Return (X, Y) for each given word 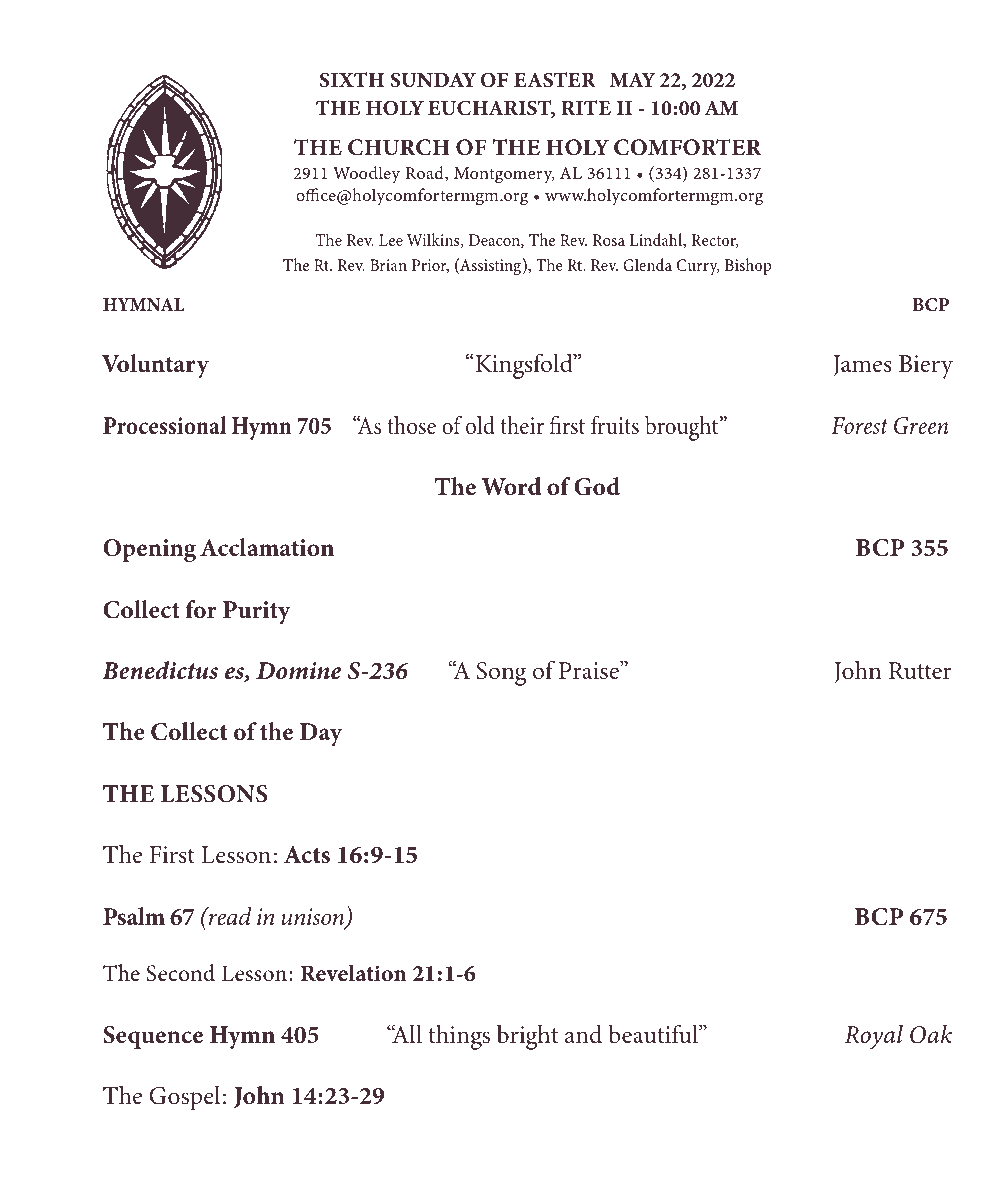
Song (501, 674)
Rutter (920, 671)
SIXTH (352, 80)
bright (527, 1037)
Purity (257, 612)
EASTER (555, 80)
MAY (633, 79)
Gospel (184, 1098)
